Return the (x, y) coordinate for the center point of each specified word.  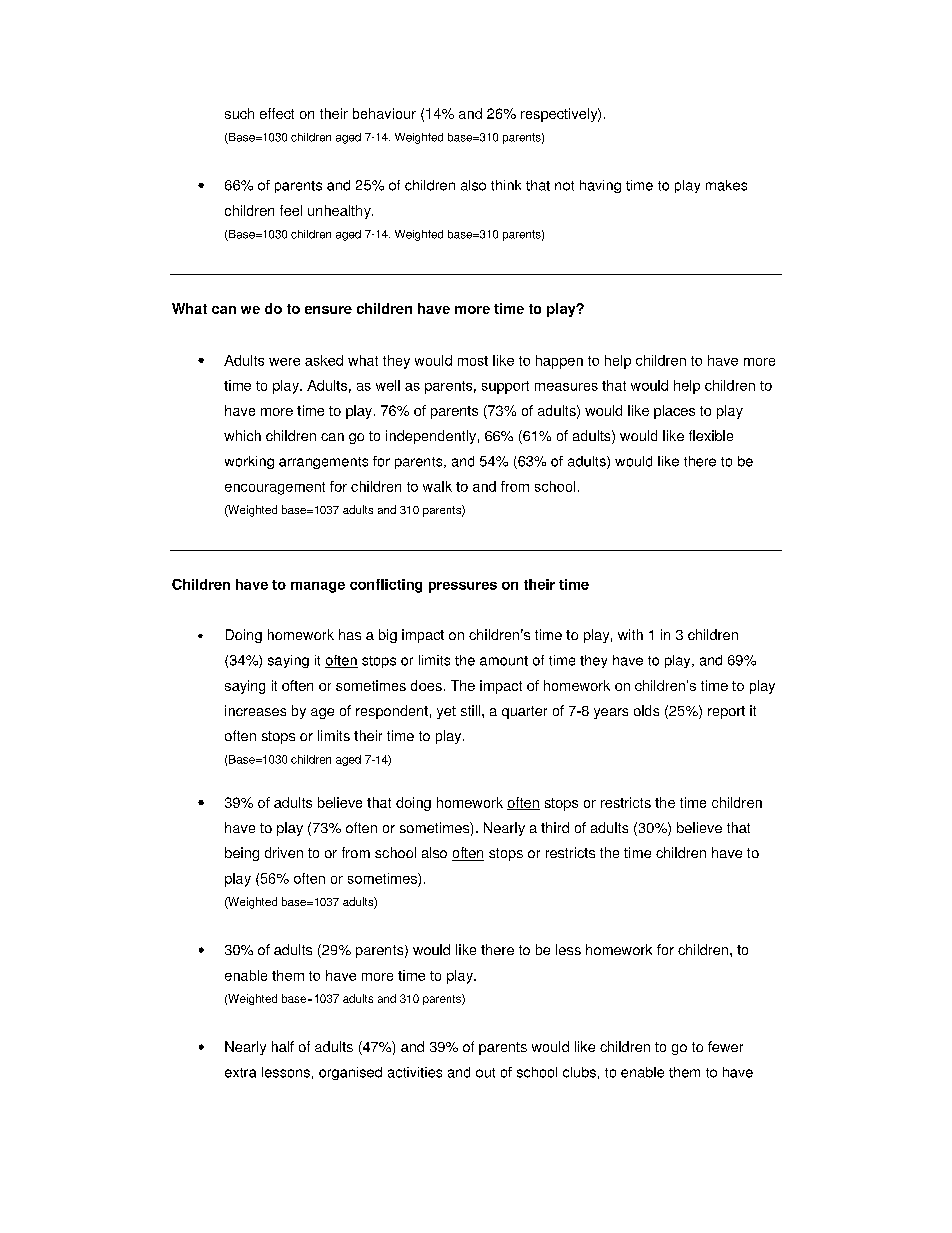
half (283, 1046)
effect (277, 113)
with (630, 634)
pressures (463, 587)
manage (318, 587)
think (506, 185)
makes (726, 185)
